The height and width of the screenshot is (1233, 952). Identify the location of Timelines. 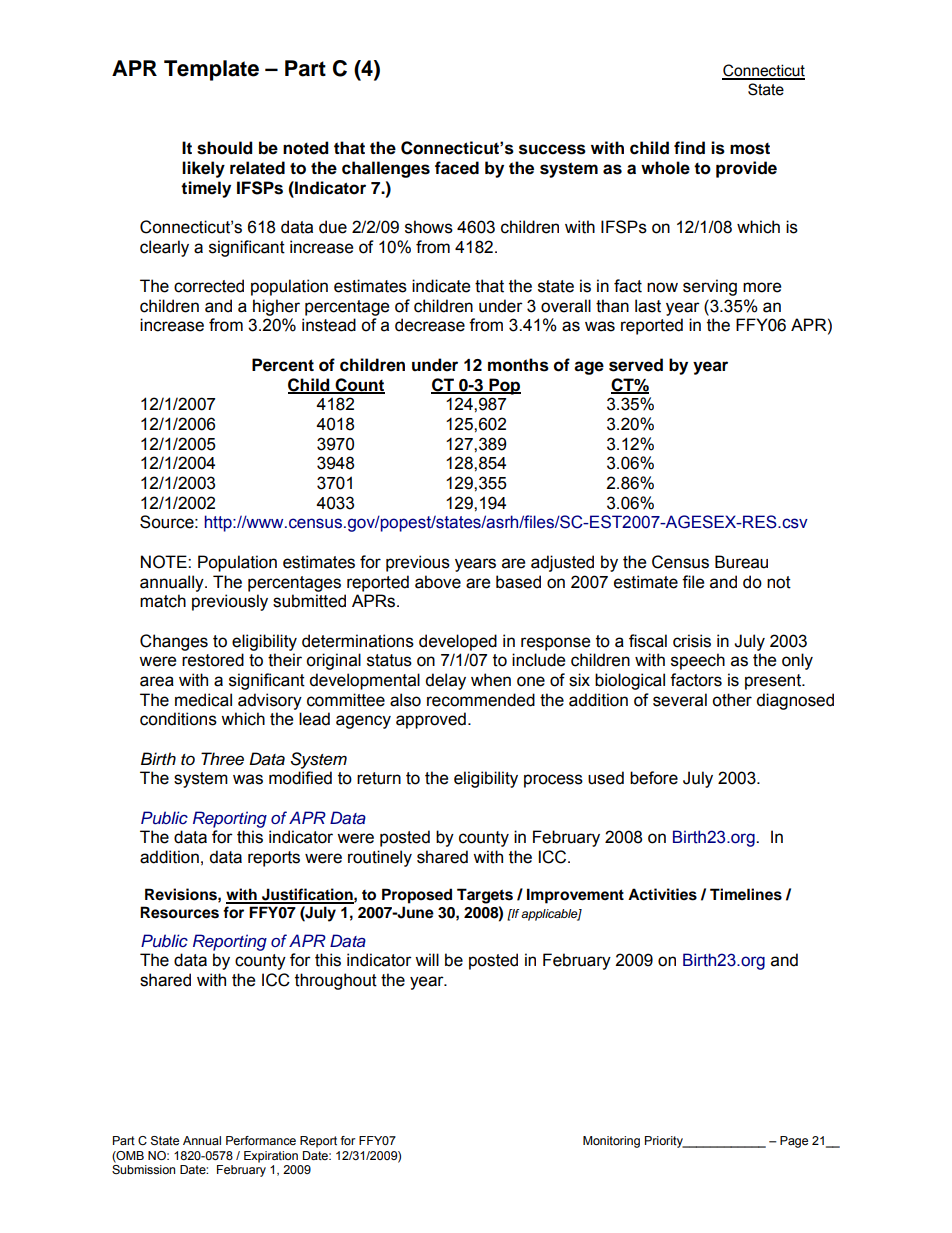
(746, 894).
